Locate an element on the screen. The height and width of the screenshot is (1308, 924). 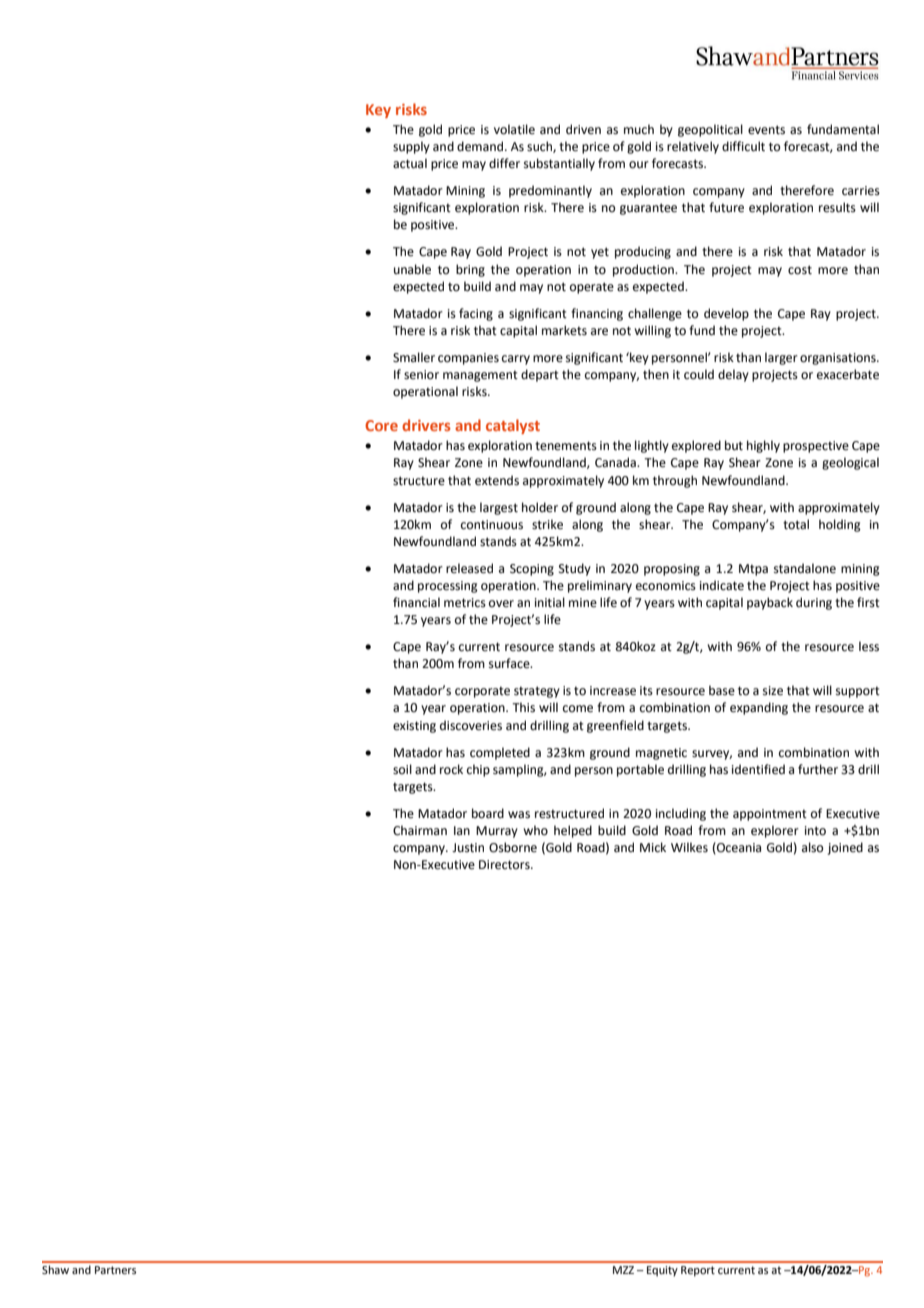
difficult is located at coordinates (743, 146).
